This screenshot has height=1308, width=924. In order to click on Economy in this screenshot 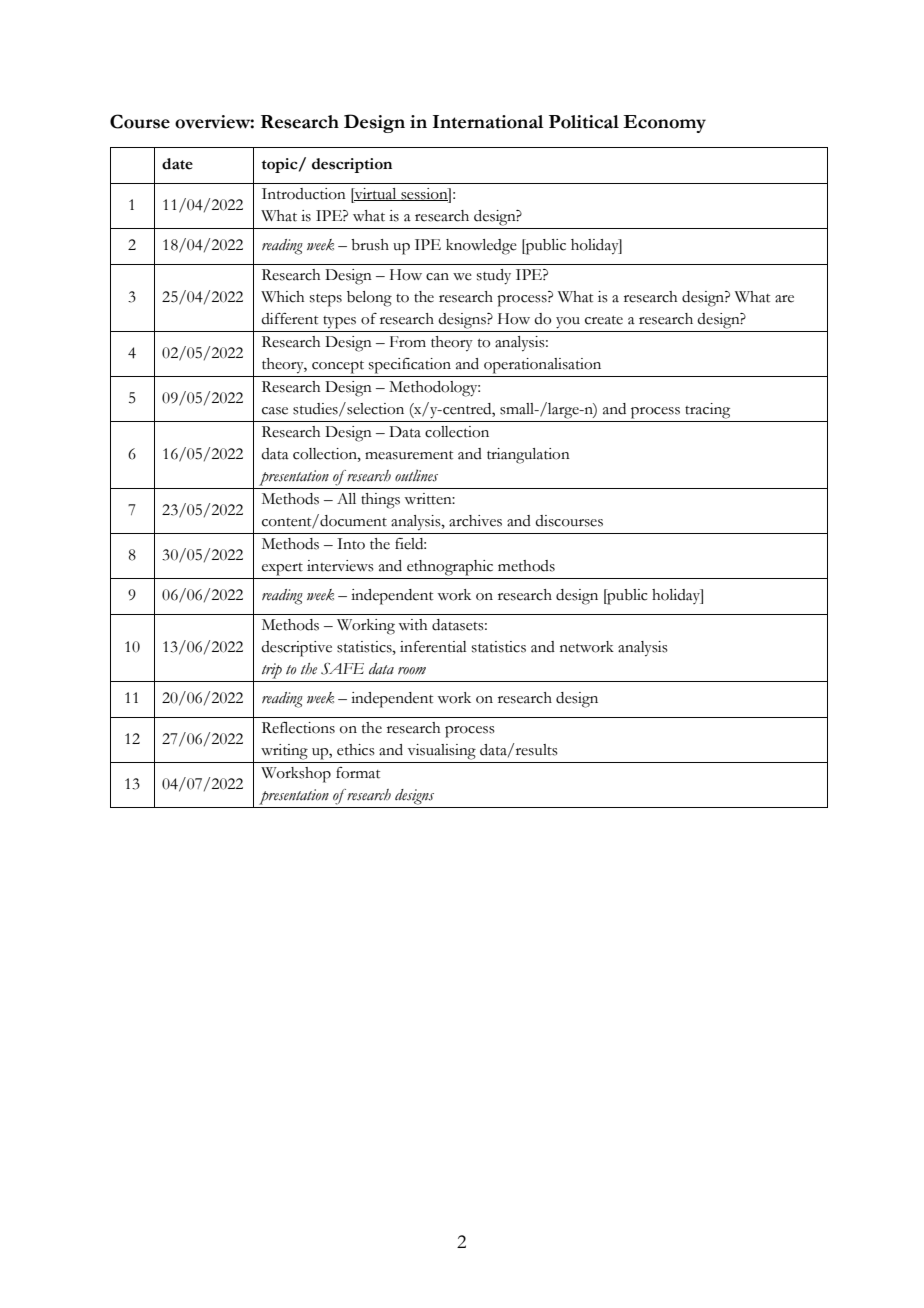, I will do `click(664, 124)`.
